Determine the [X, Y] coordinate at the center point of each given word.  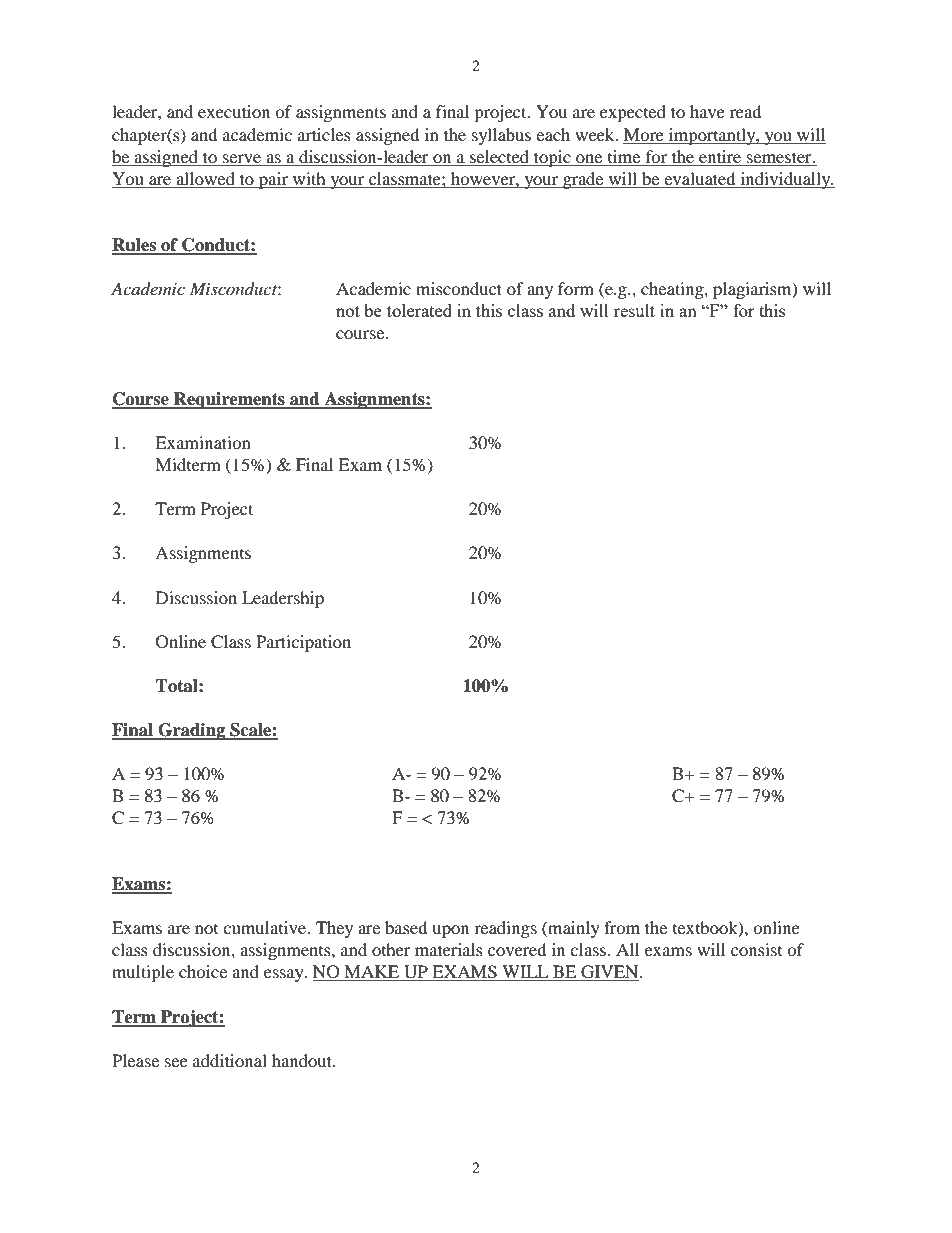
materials [449, 949]
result [634, 310]
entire [720, 156]
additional [230, 1060]
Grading [192, 731]
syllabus [501, 136]
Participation [303, 643]
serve [242, 158]
